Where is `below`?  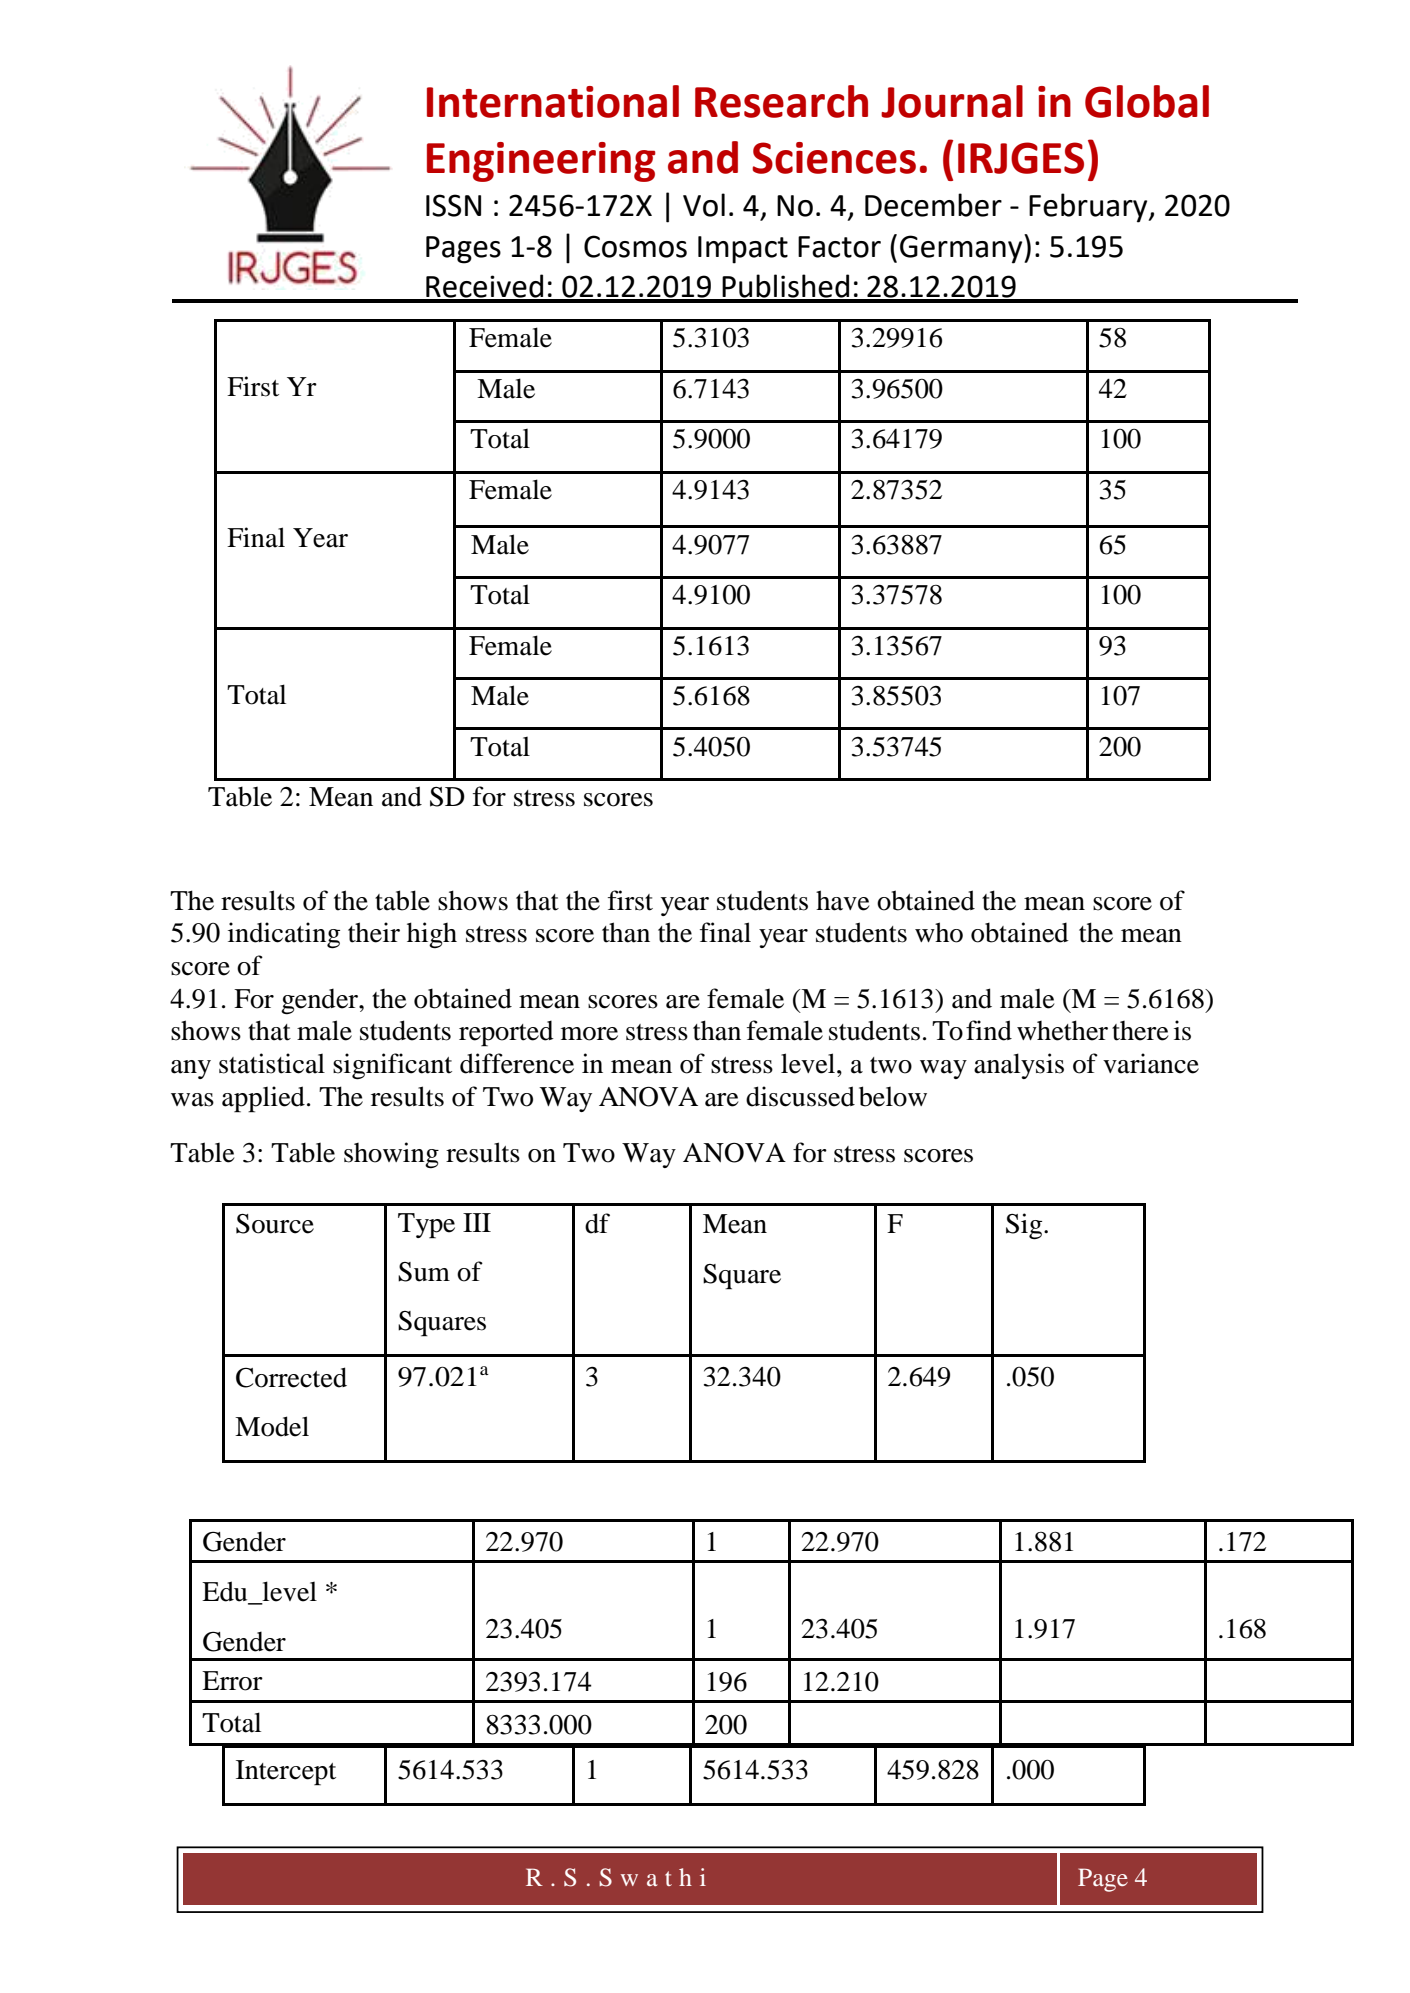 below is located at coordinates (893, 1096).
